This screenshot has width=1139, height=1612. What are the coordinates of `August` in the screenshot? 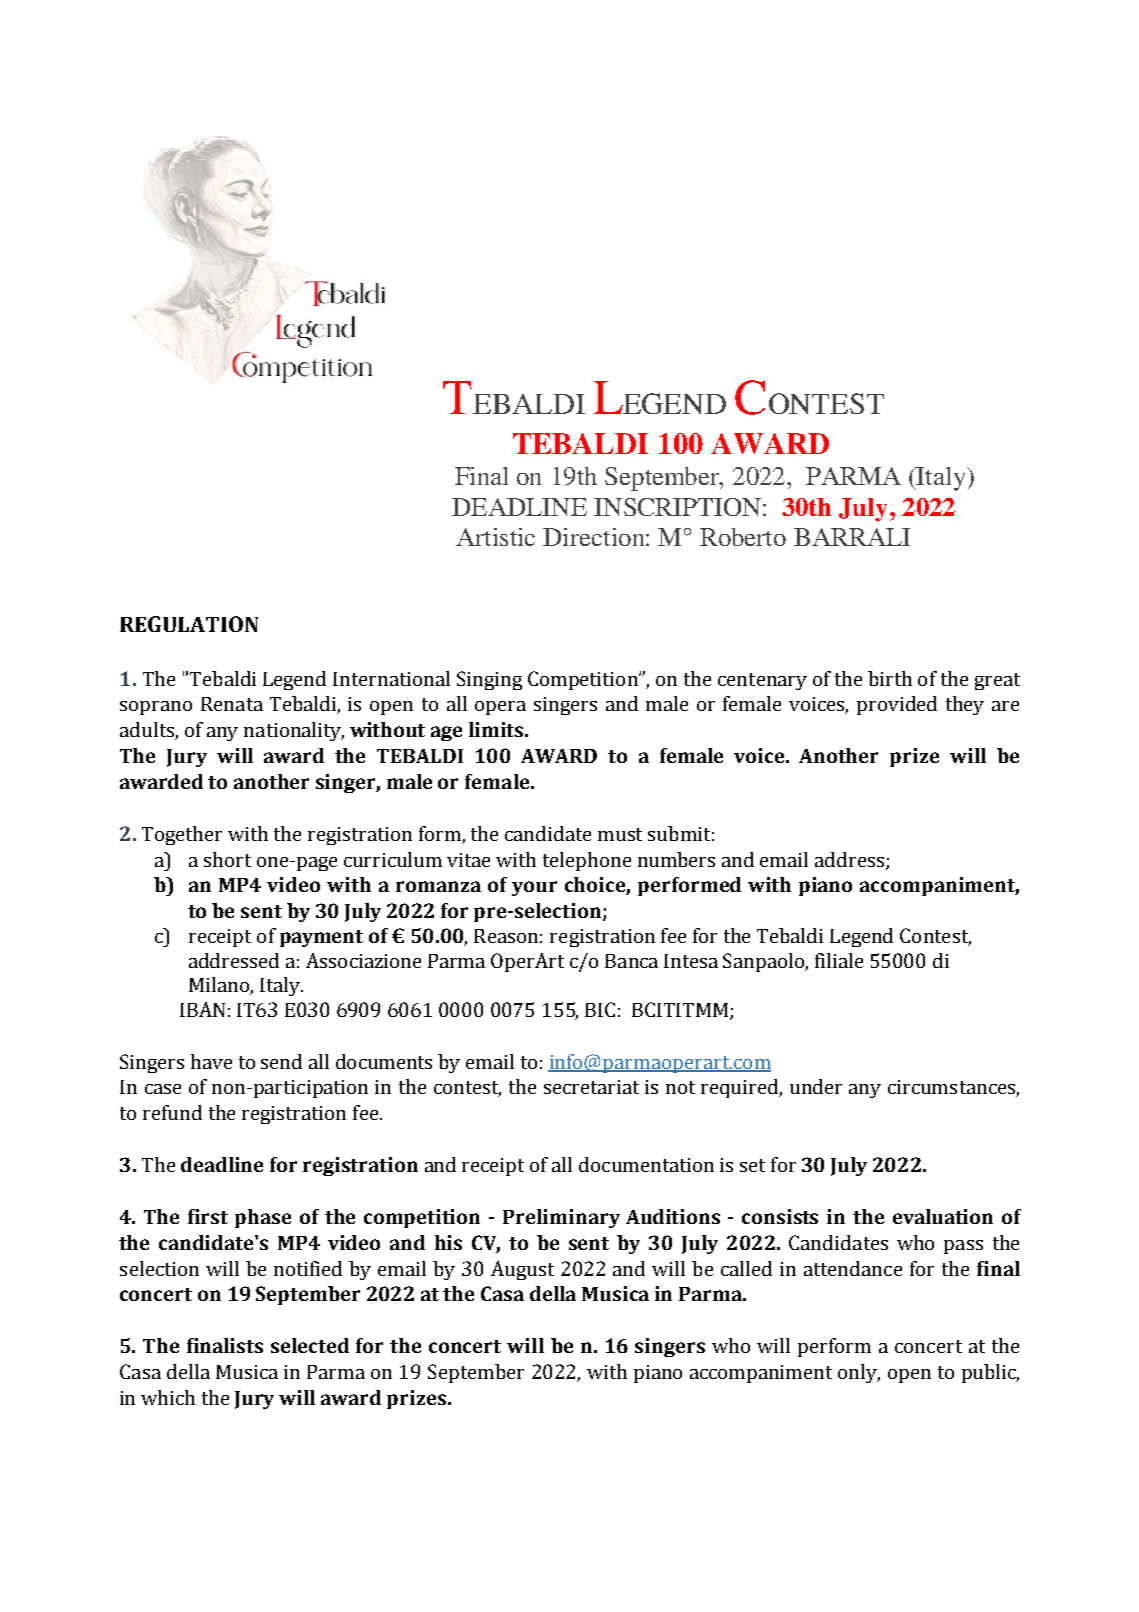 It's located at (522, 1270).
